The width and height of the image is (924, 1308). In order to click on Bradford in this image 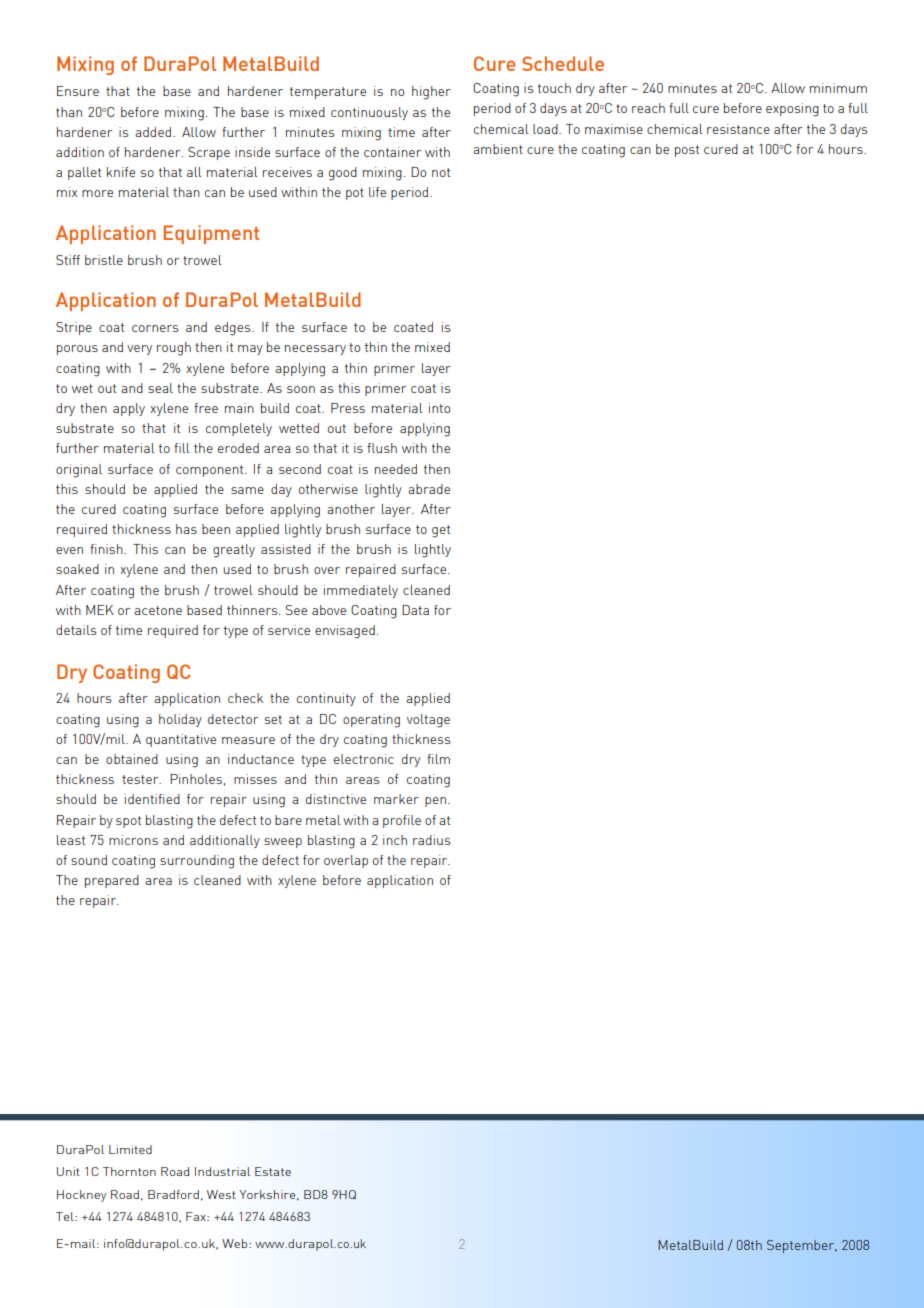, I will do `click(173, 1194)`.
